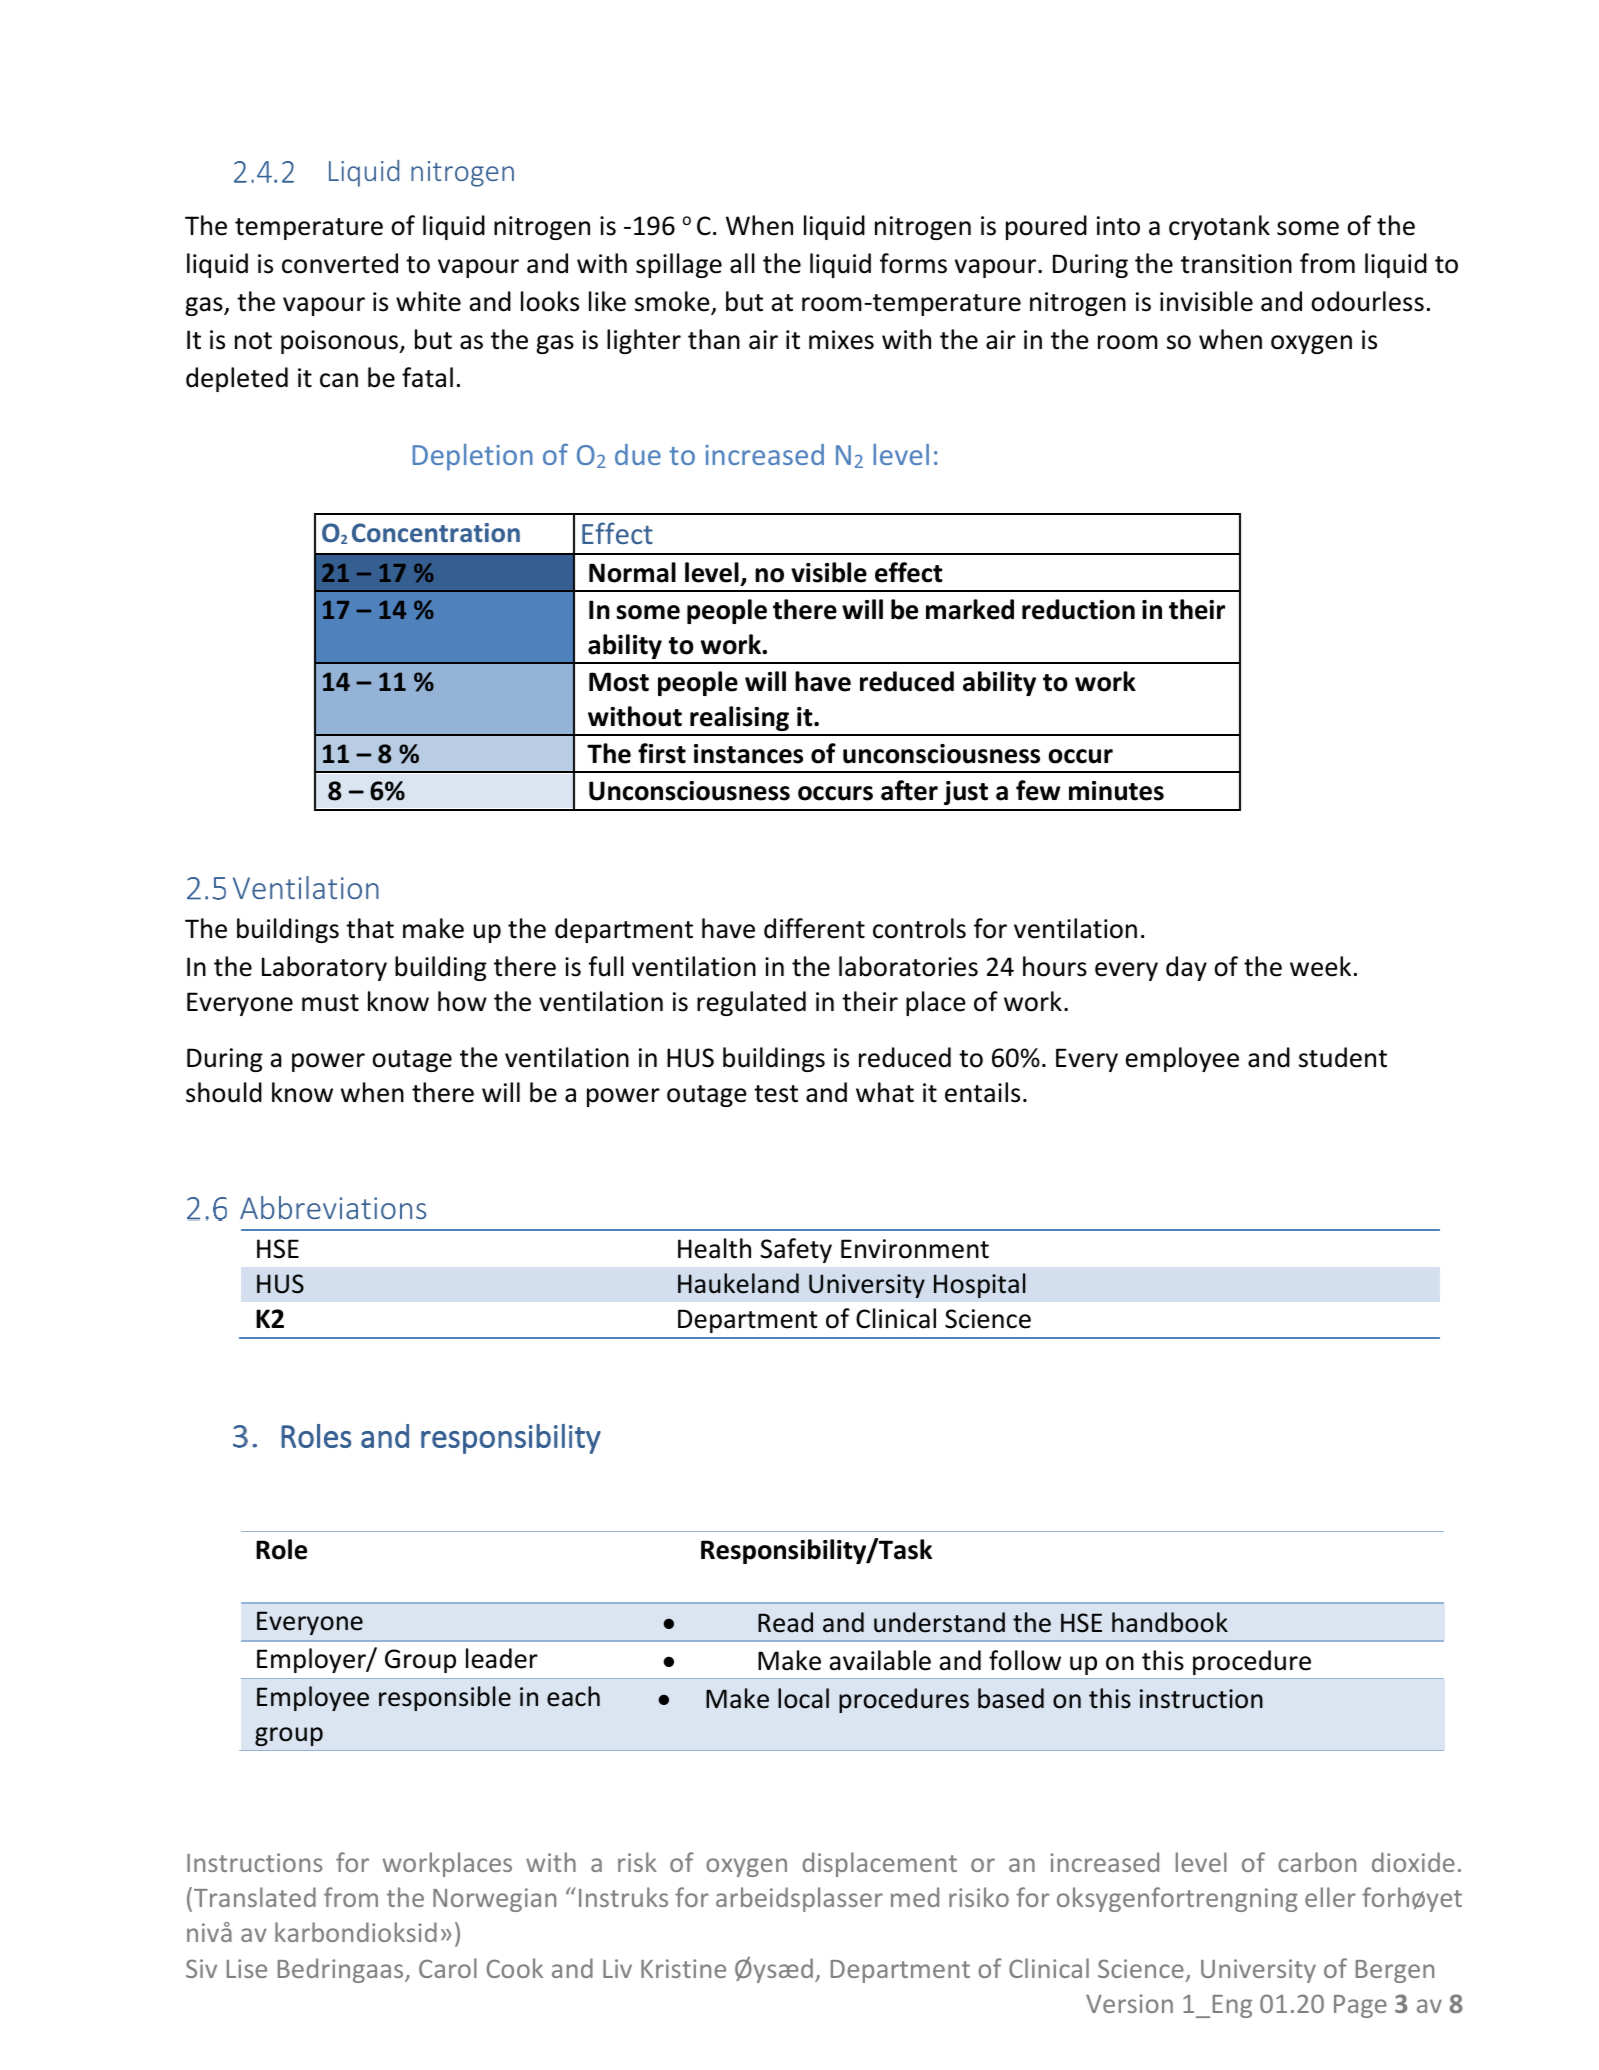  What do you see at coordinates (980, 1285) in the screenshot?
I see `Hospital` at bounding box center [980, 1285].
